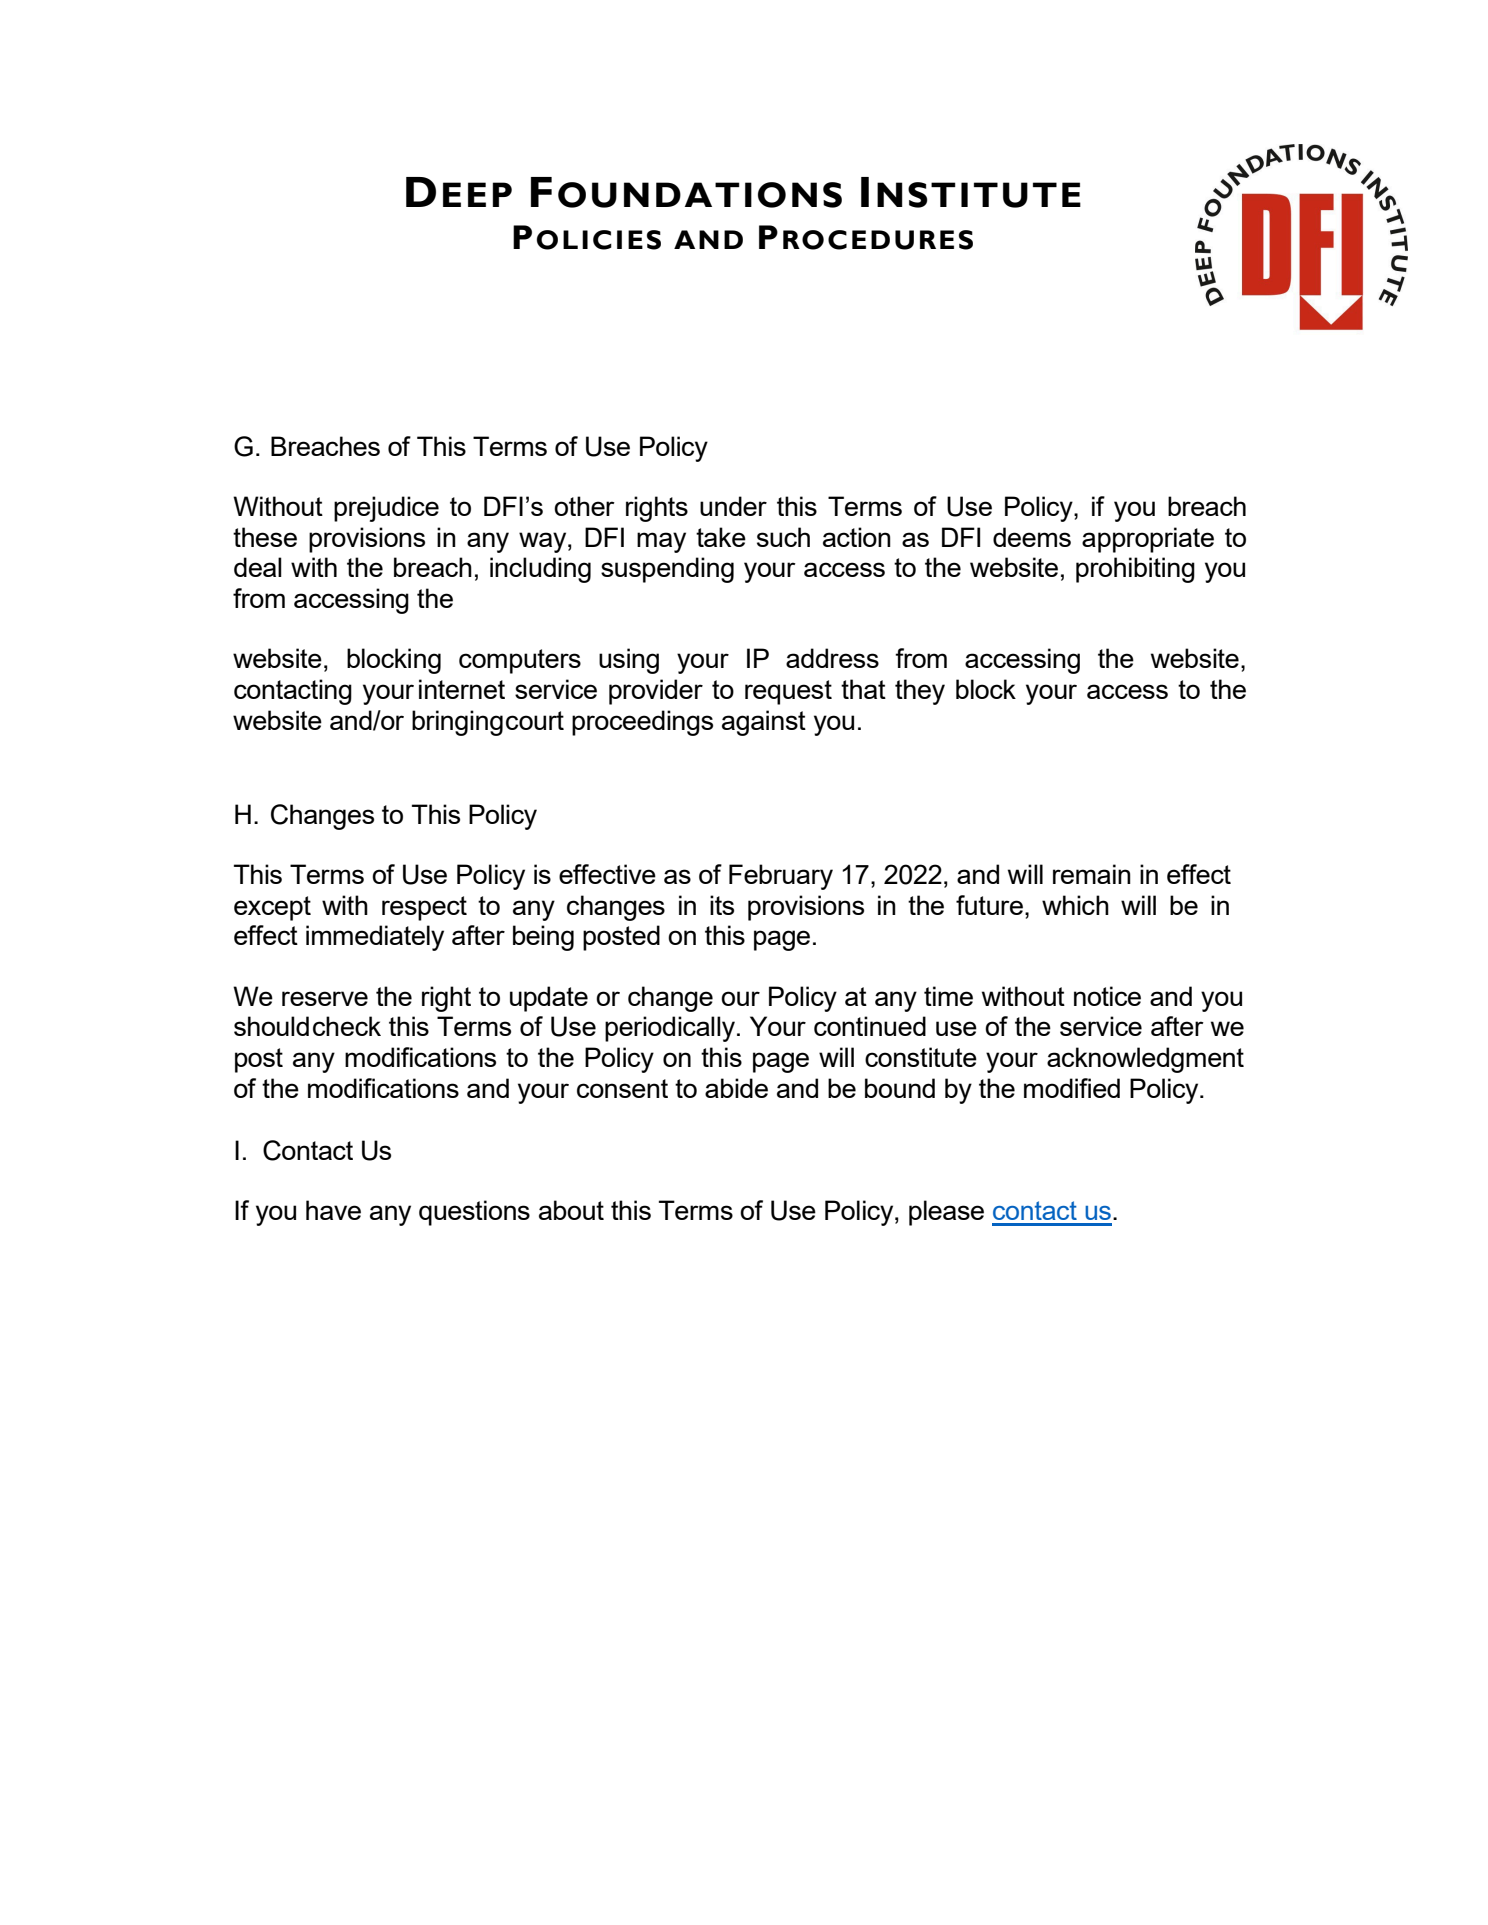  What do you see at coordinates (1032, 537) in the screenshot?
I see `deems` at bounding box center [1032, 537].
